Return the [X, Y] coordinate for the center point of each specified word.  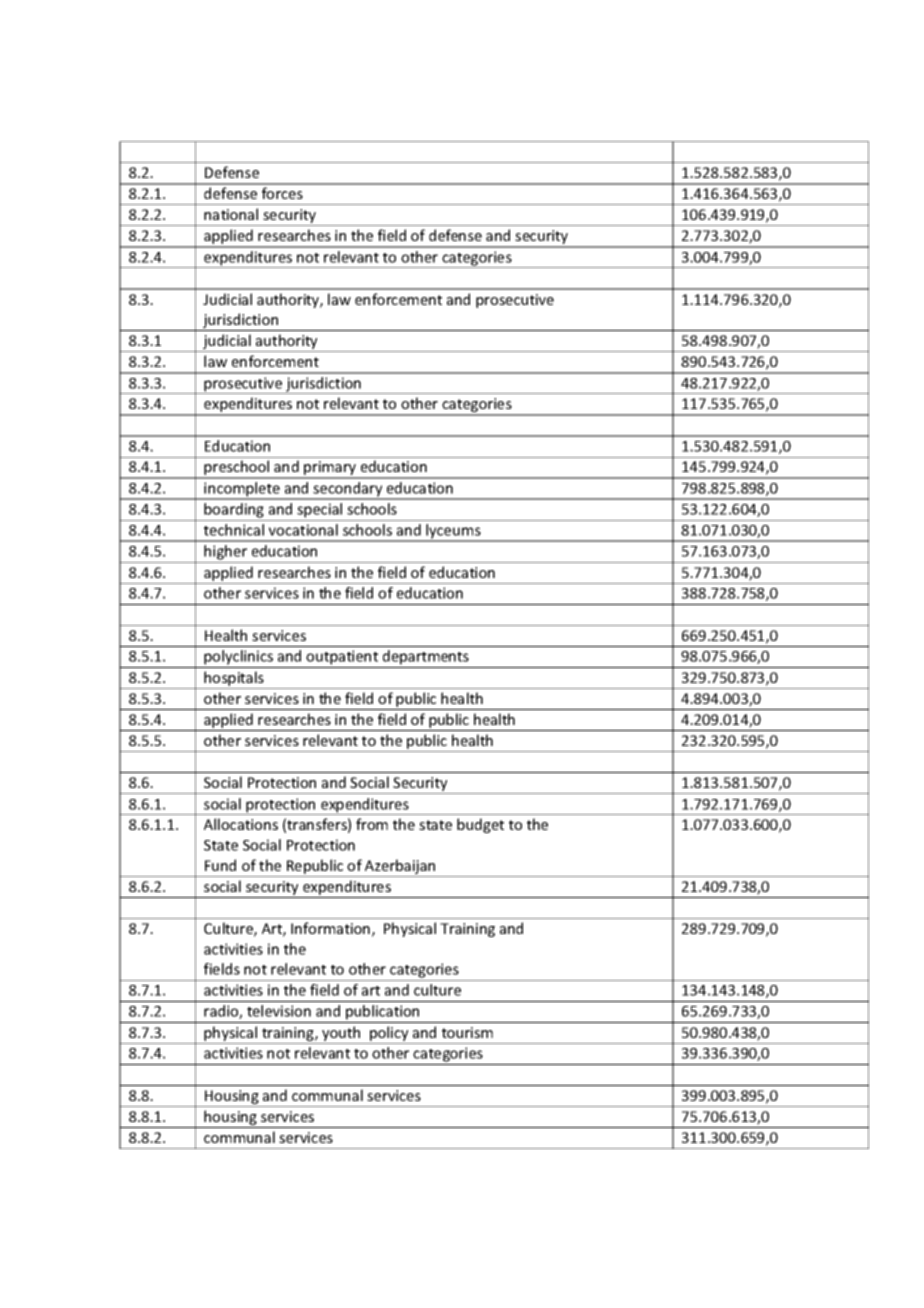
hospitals [234, 680]
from [372, 824]
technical [234, 530]
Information [330, 928]
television [279, 1011]
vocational [303, 530]
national [231, 214]
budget [480, 825]
